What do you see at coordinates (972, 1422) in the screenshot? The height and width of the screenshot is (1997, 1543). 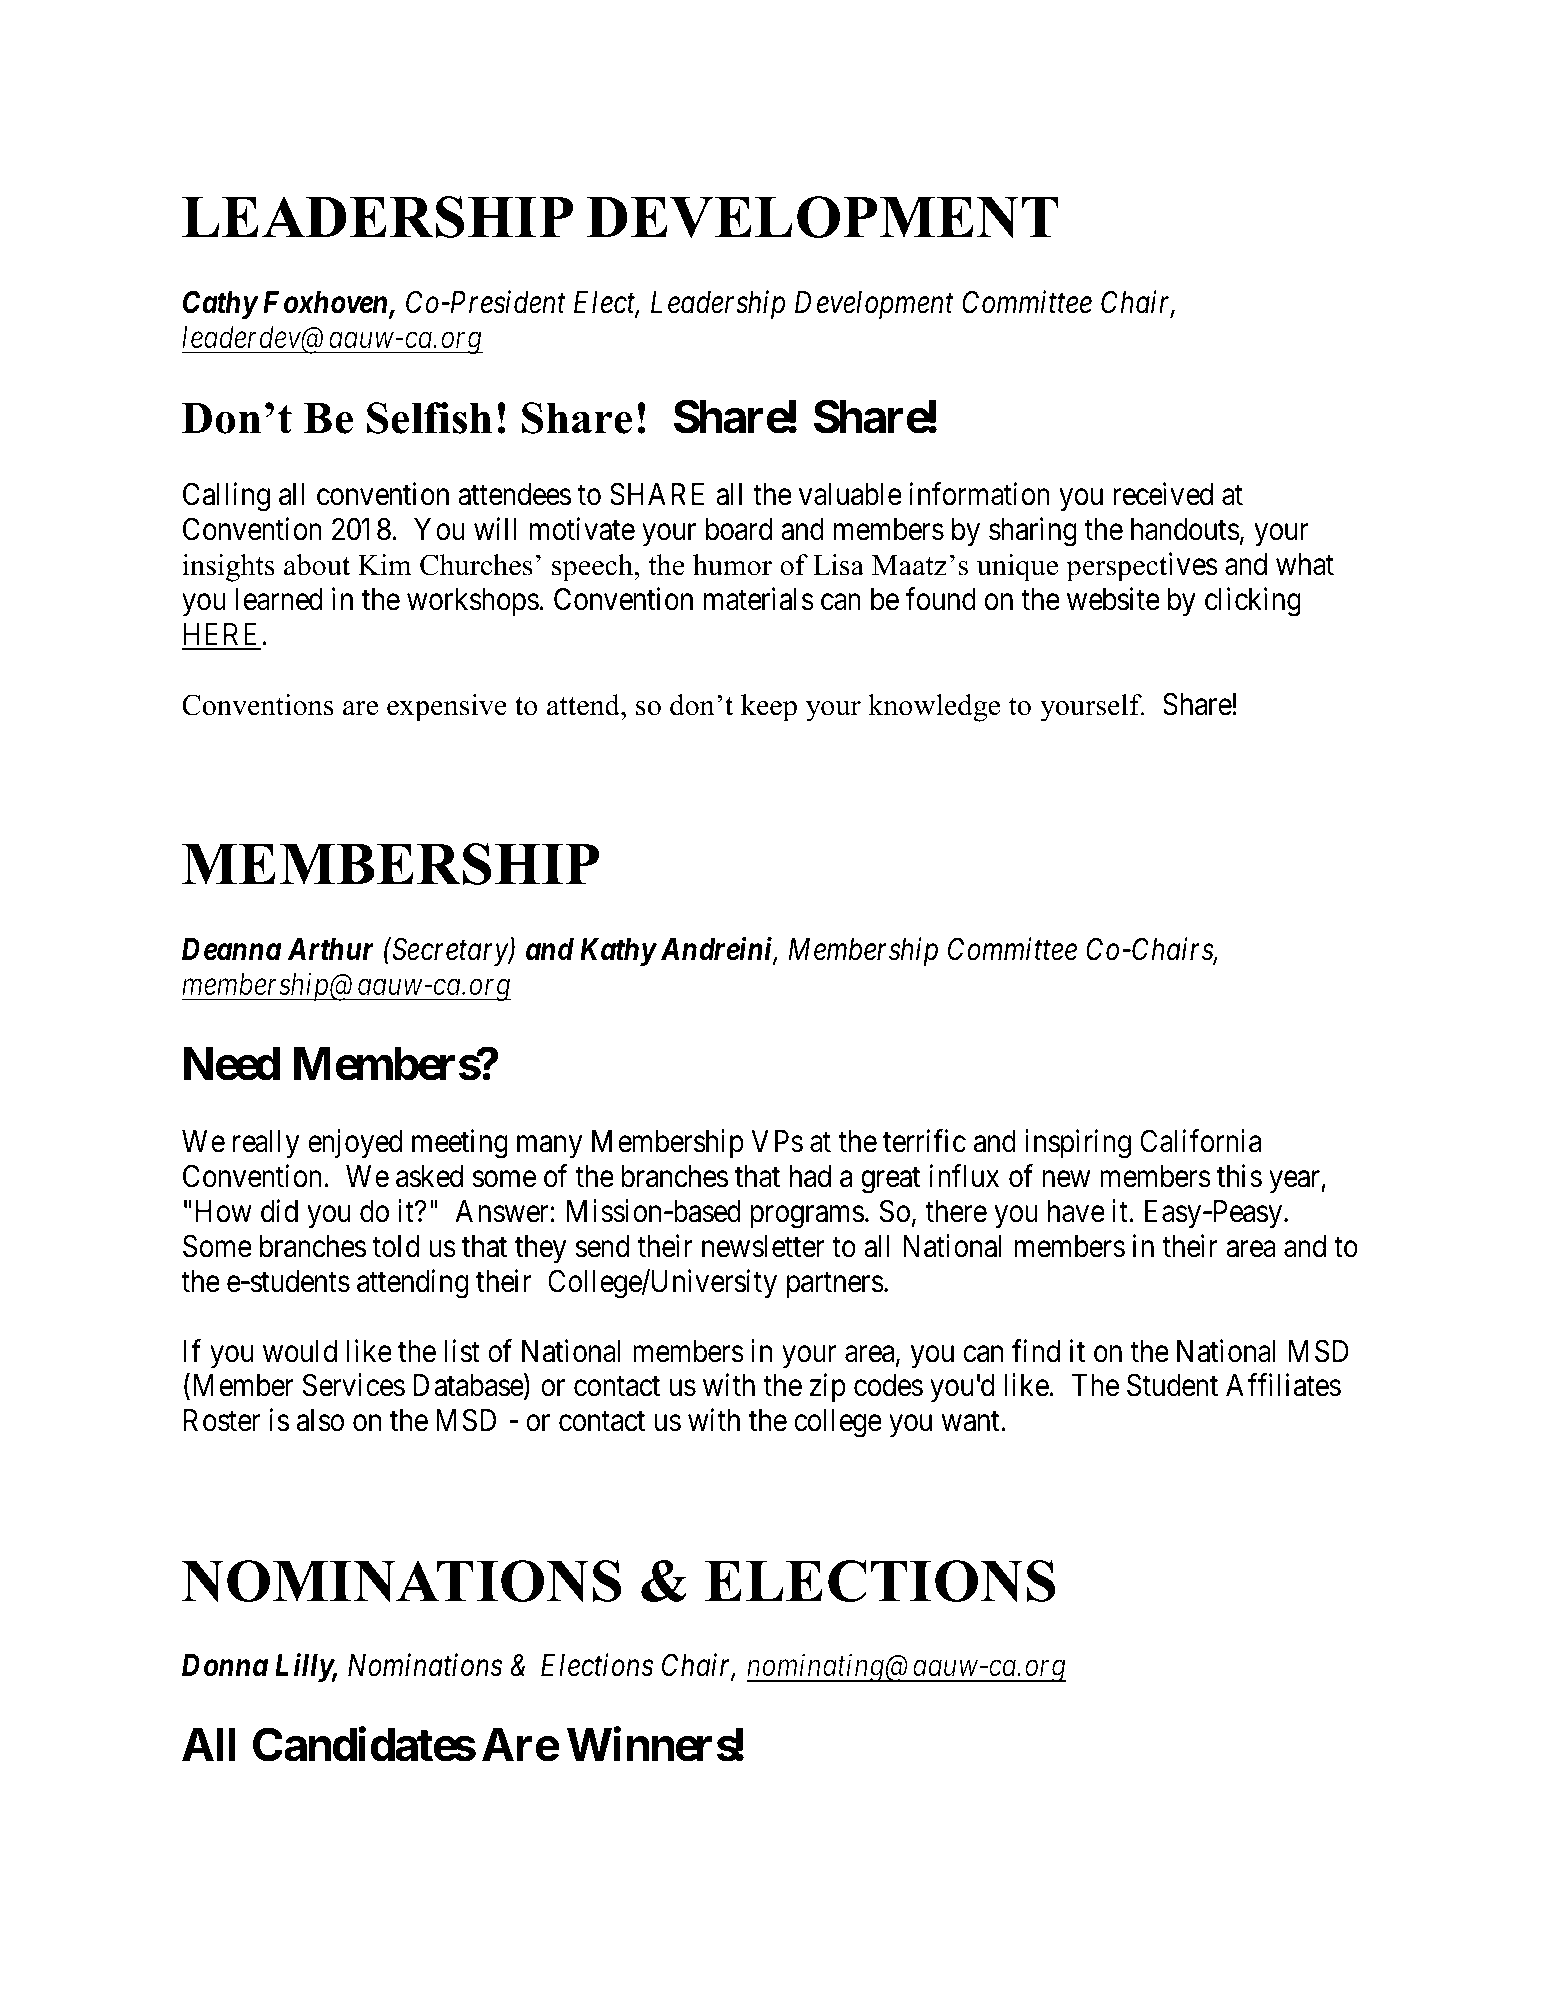 I see `want` at bounding box center [972, 1422].
